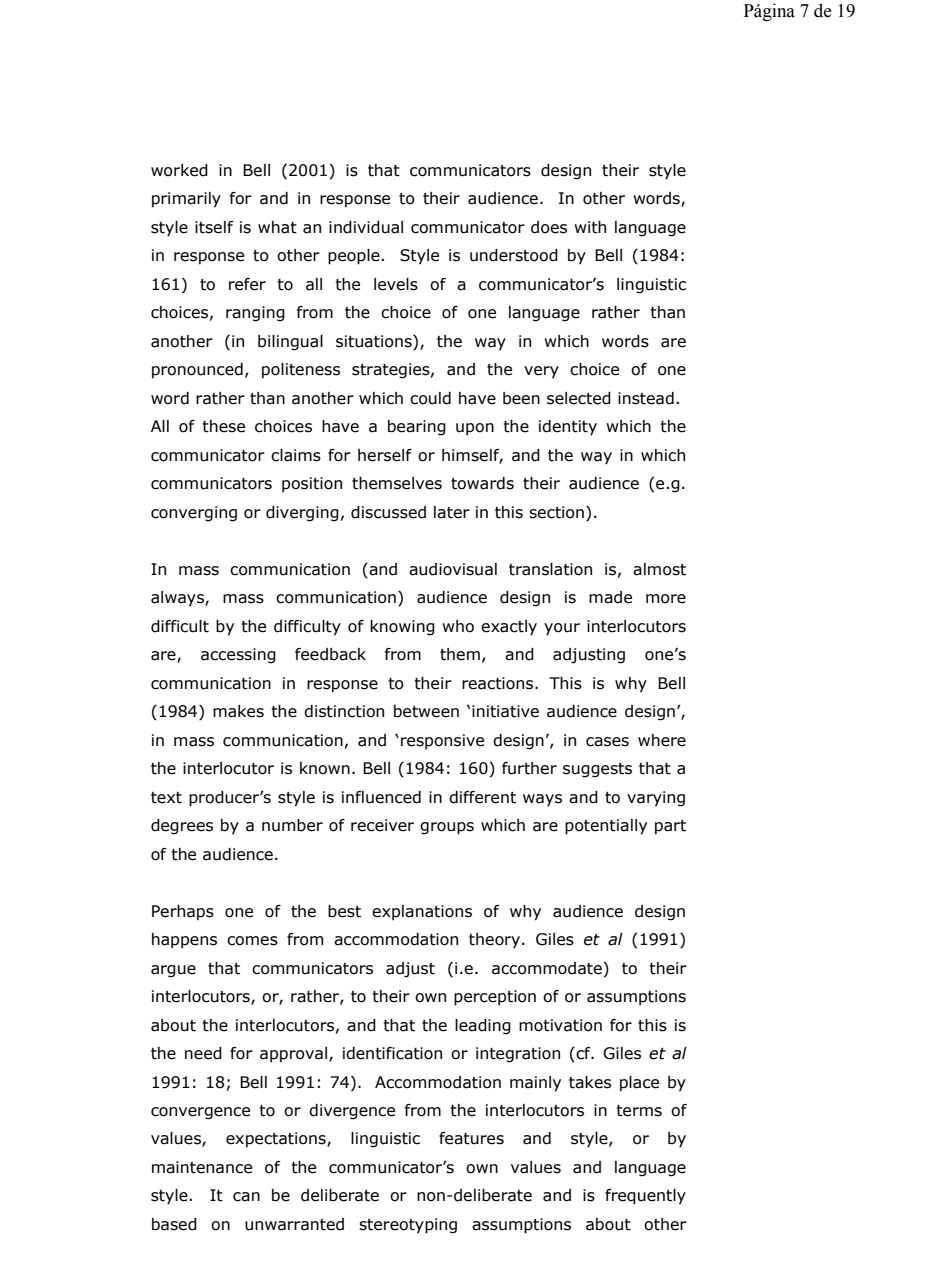 The image size is (942, 1288). I want to click on with, so click(590, 227).
